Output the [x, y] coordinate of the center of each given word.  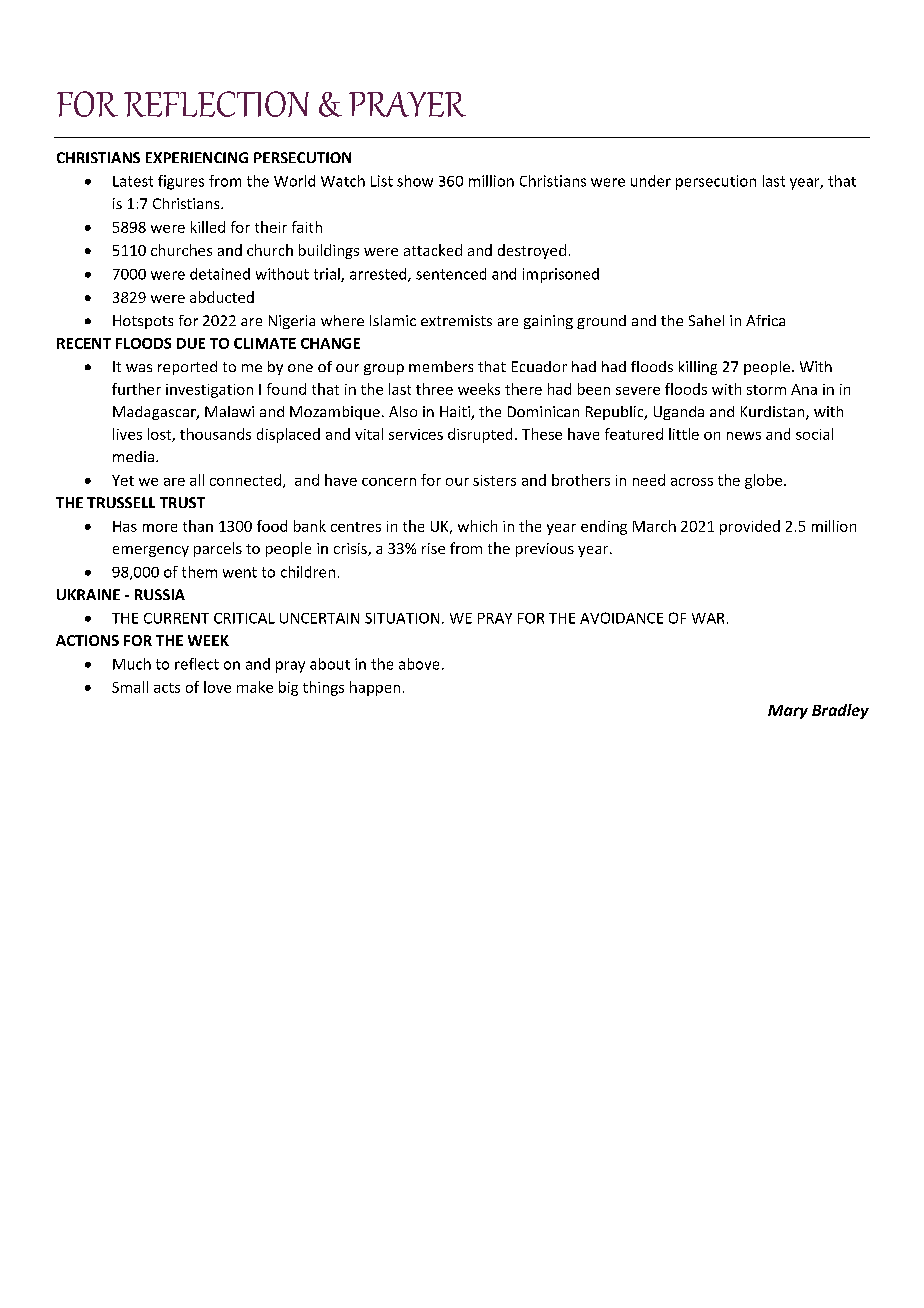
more [160, 528]
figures [181, 182]
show [415, 181]
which [477, 526]
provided [750, 527]
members [441, 366]
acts [167, 688]
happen [375, 688]
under [651, 181]
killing [698, 368]
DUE [191, 343]
